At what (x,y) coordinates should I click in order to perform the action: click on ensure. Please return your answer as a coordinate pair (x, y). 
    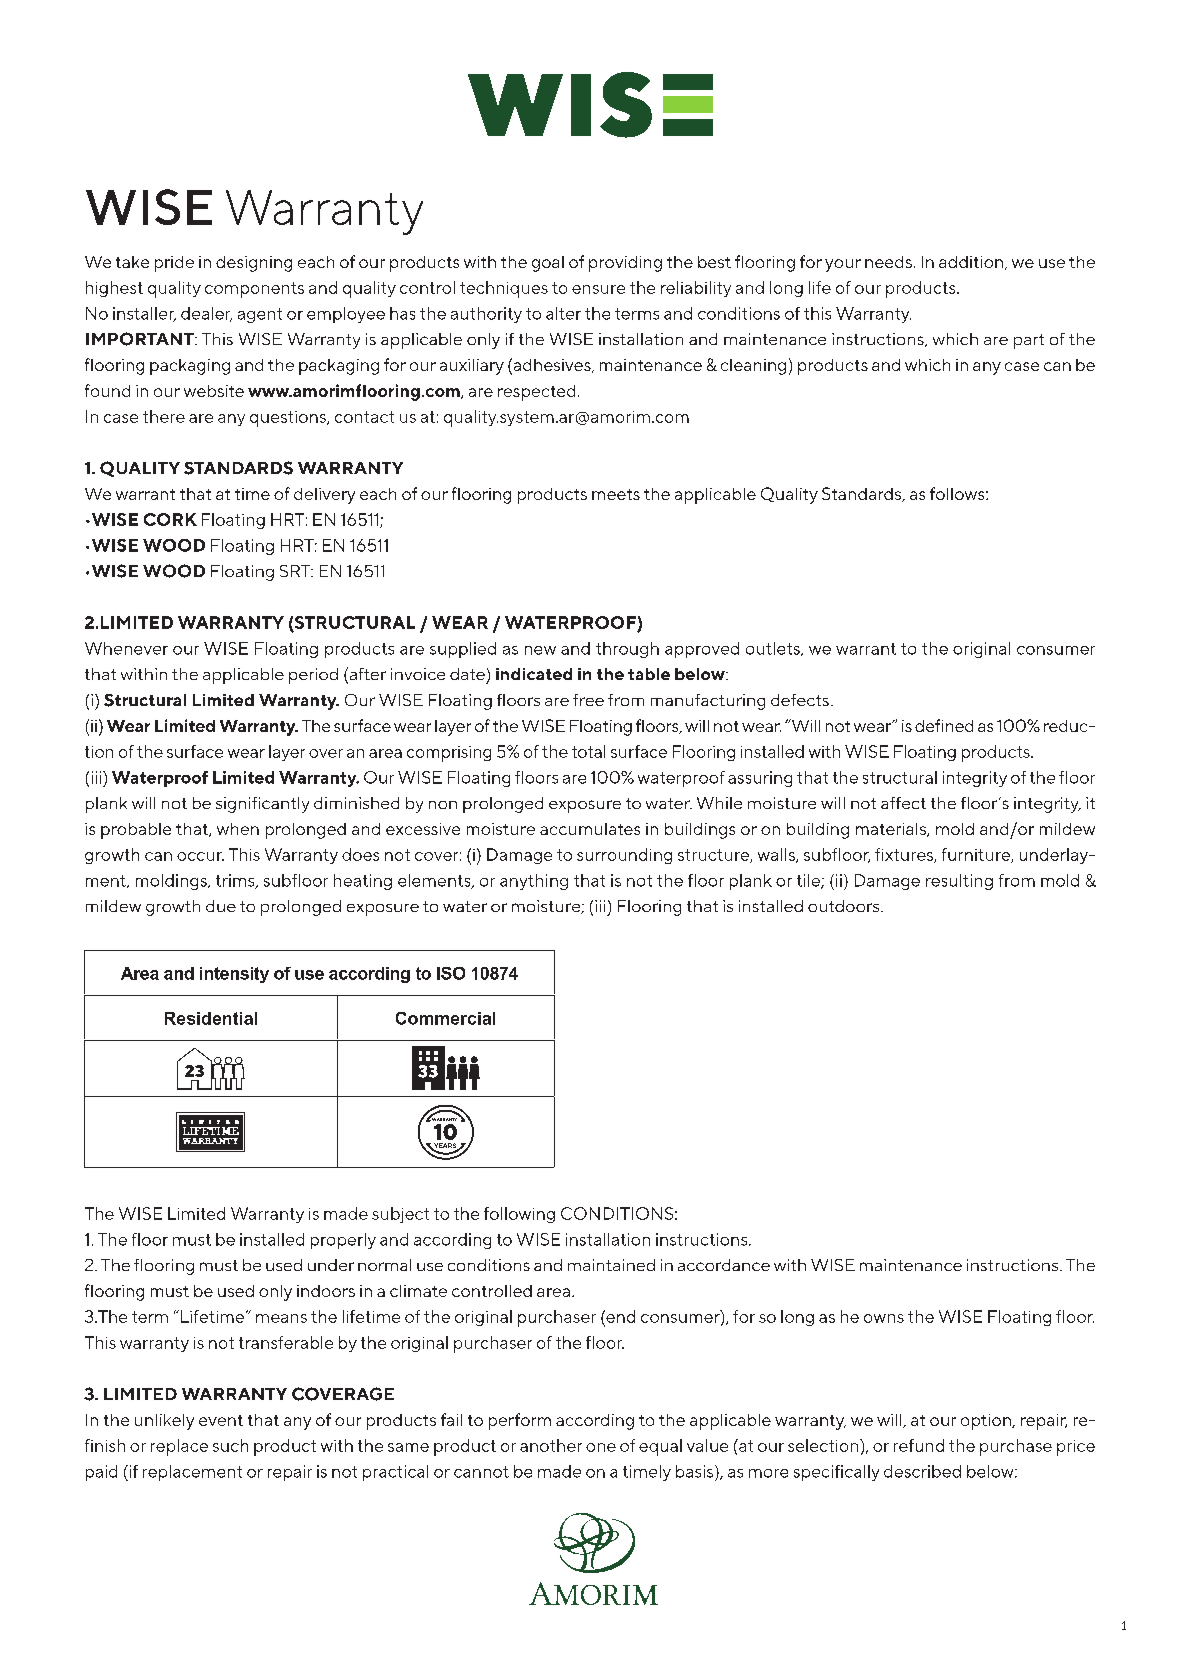
    Looking at the image, I should click on (598, 289).
